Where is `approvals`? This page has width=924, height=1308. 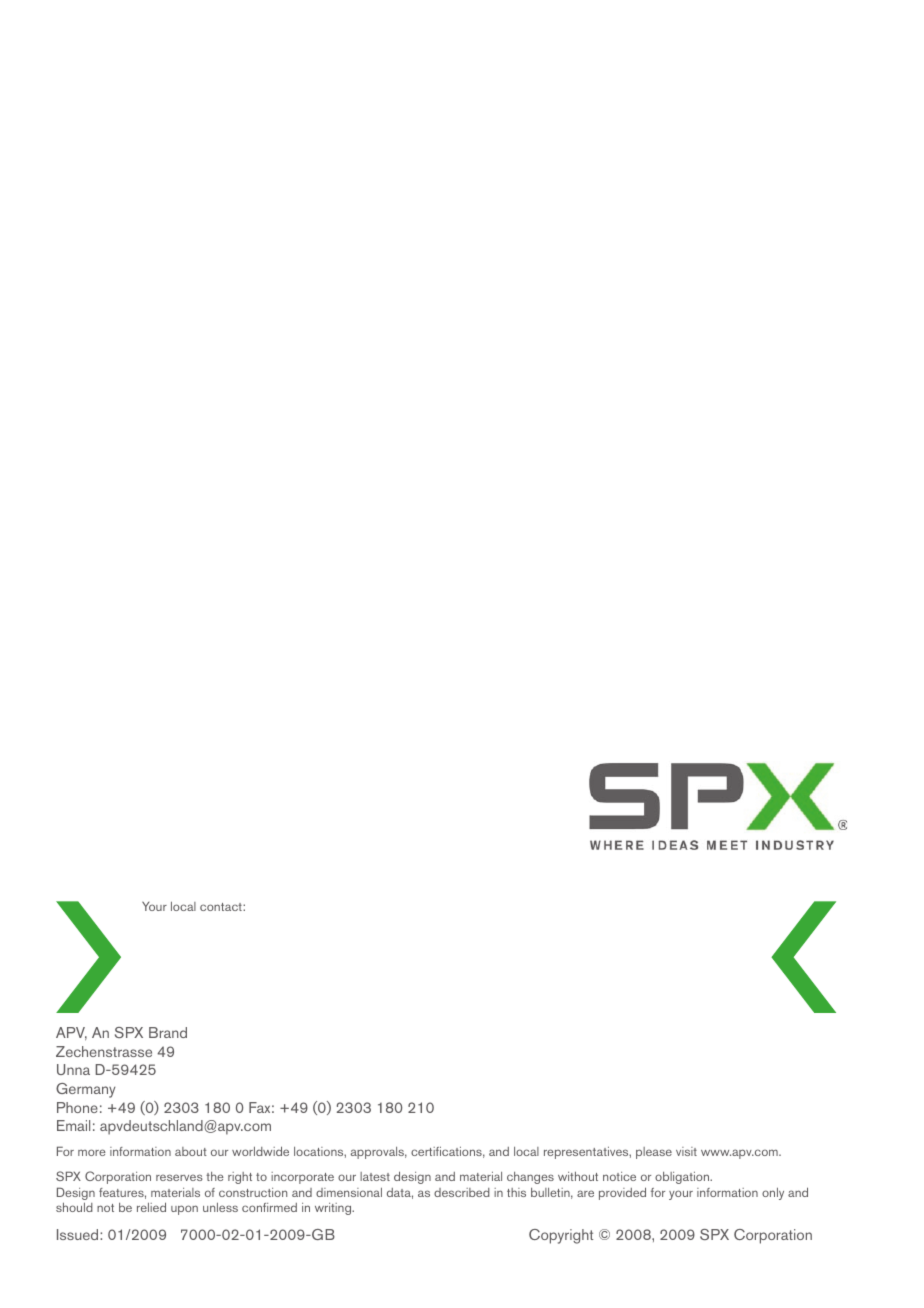 approvals is located at coordinates (379, 1153).
